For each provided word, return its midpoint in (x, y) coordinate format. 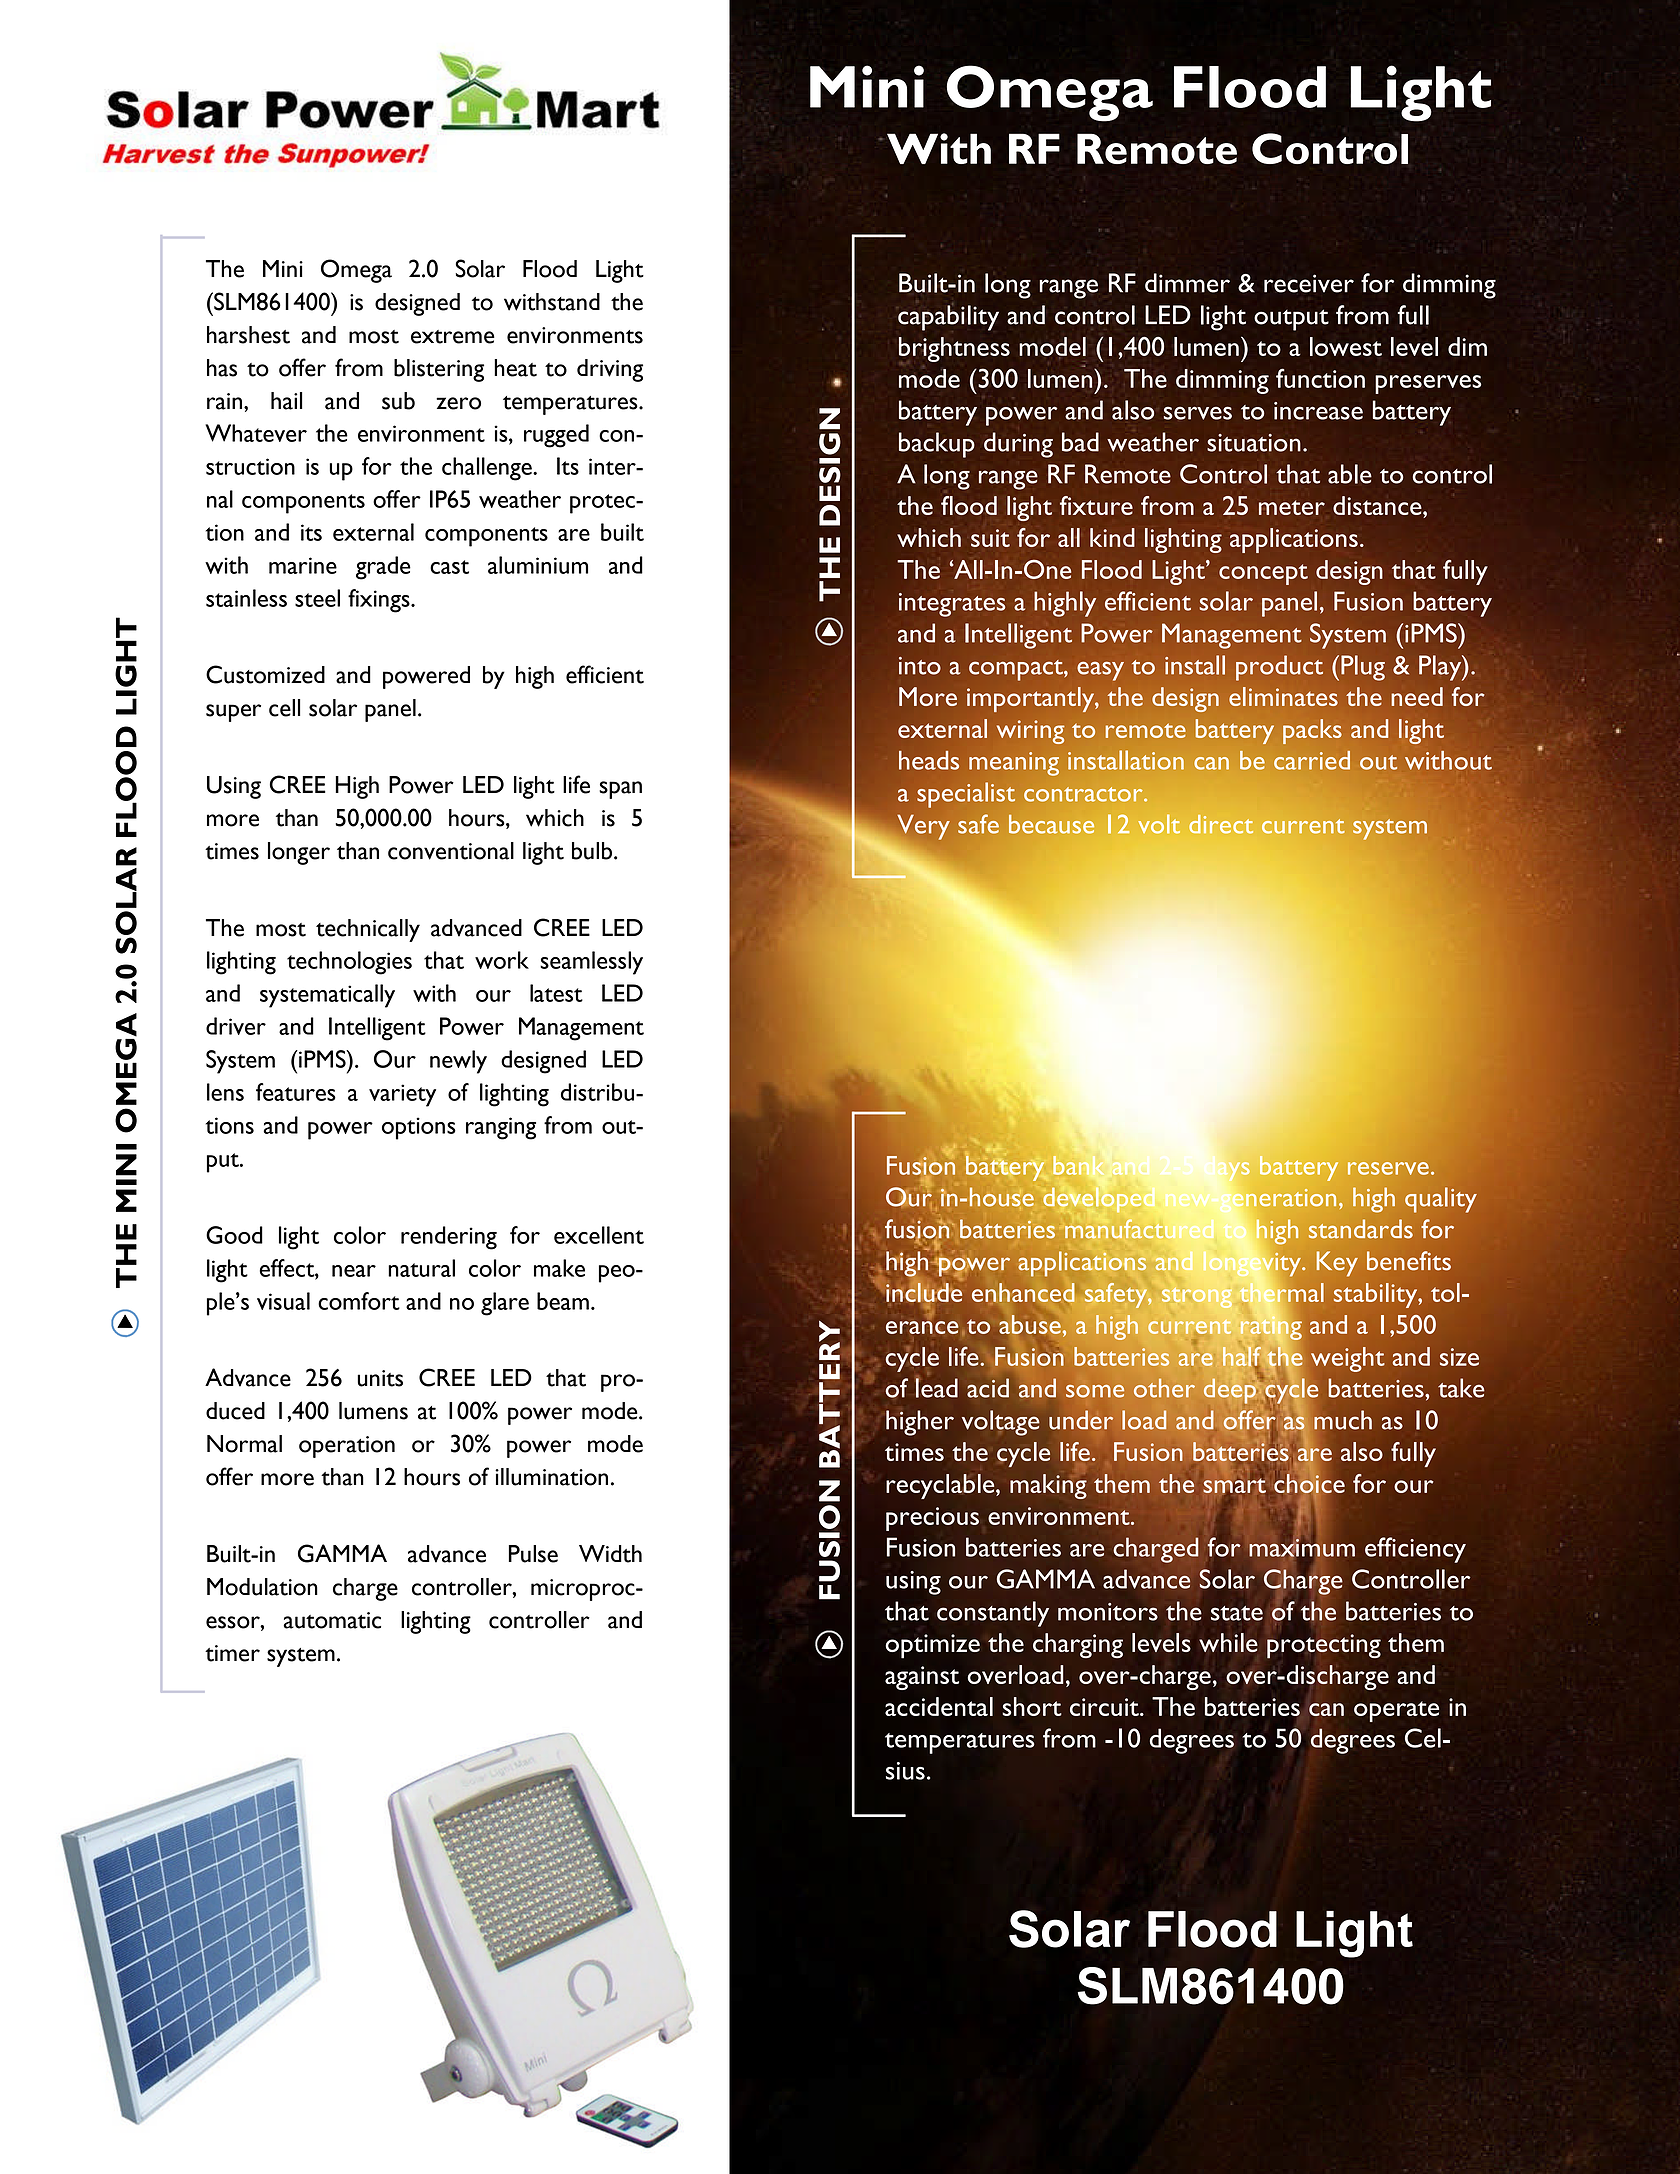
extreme (453, 337)
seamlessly (591, 963)
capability (948, 317)
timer (232, 1653)
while (1228, 1642)
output (1291, 320)
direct (1221, 824)
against (922, 1678)
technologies (349, 963)
